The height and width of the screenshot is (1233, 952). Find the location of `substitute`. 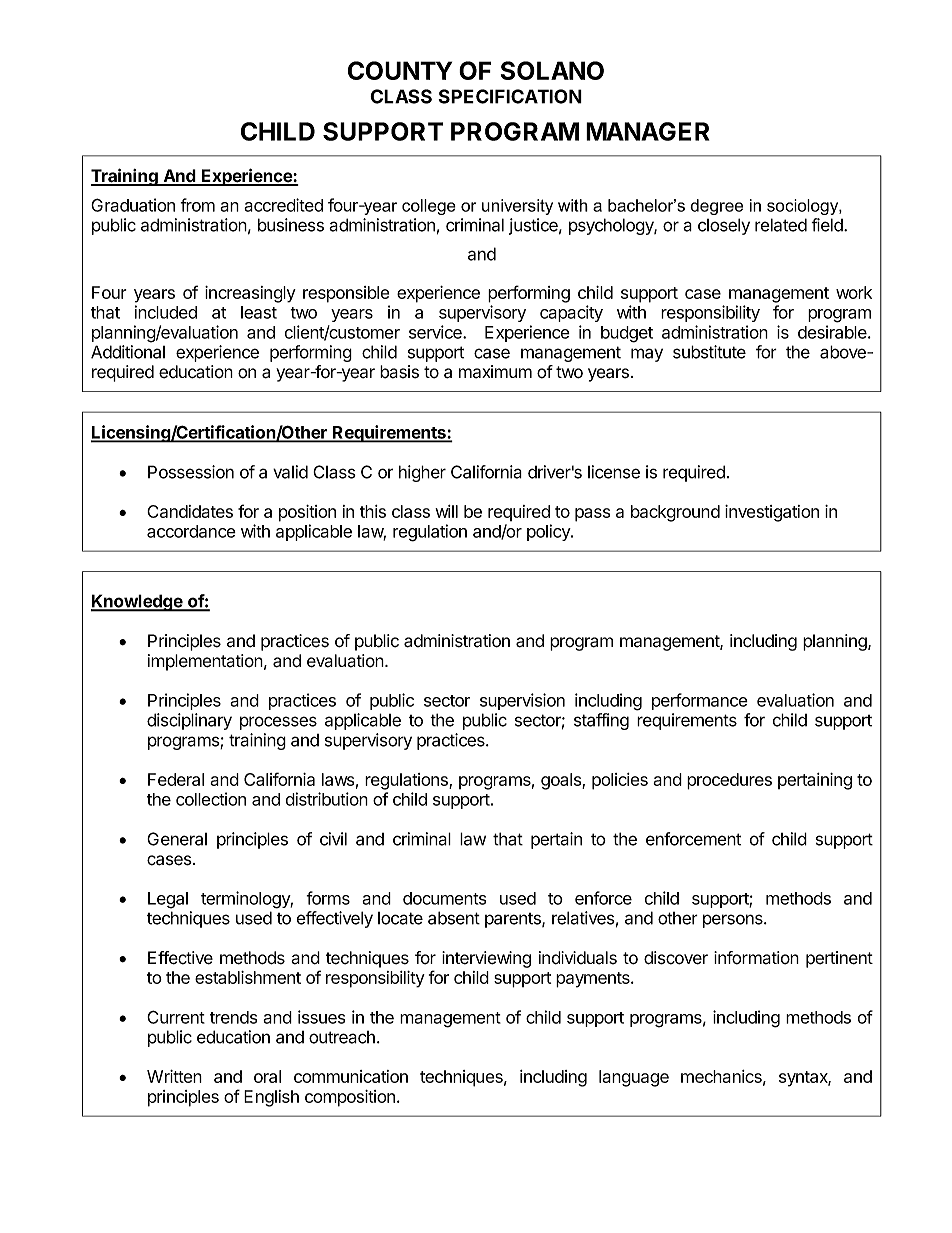

substitute is located at coordinates (709, 352).
